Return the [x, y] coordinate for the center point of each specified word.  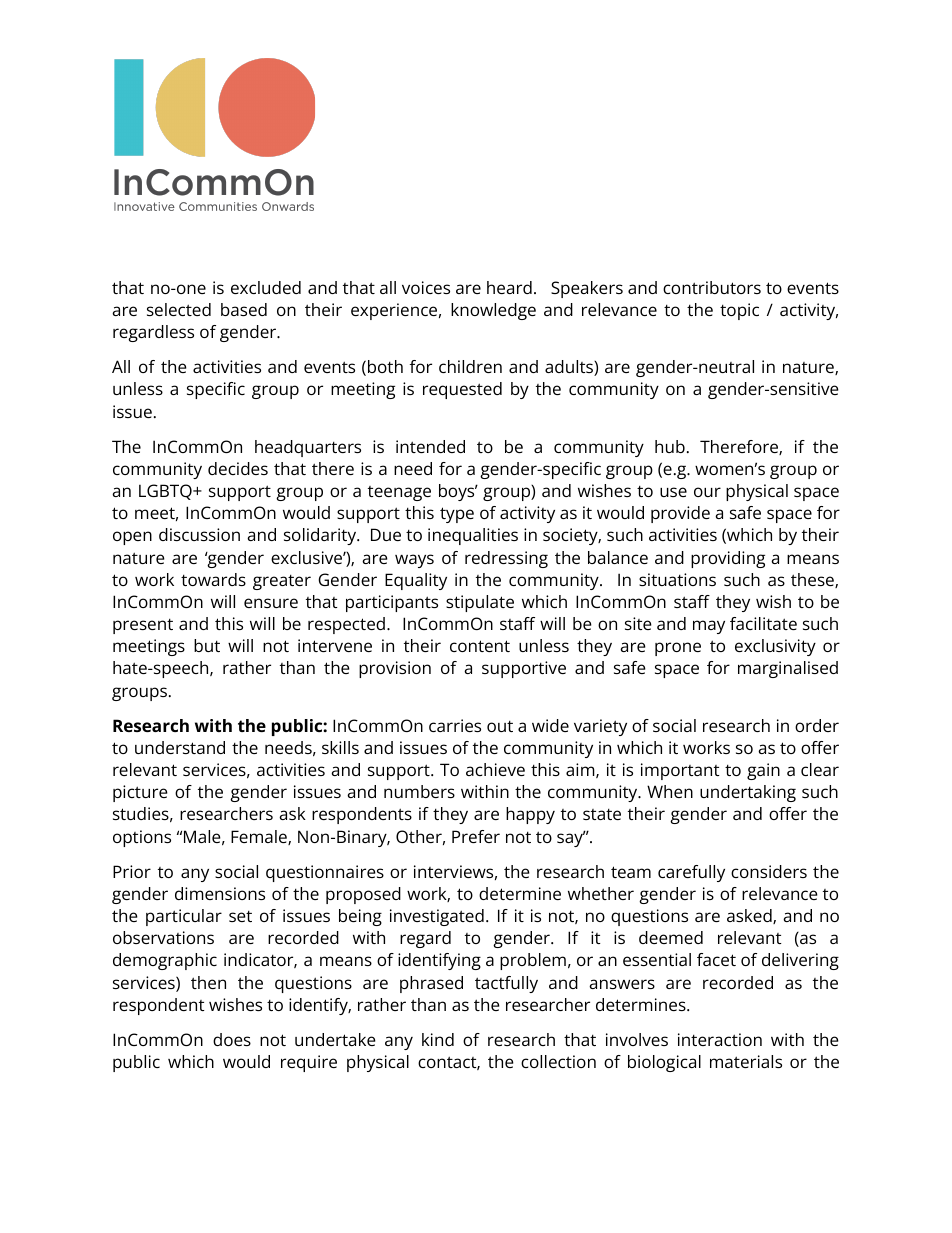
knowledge [493, 311]
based [244, 309]
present [143, 626]
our [707, 492]
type [457, 515]
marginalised [788, 669]
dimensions [220, 893]
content [480, 646]
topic [739, 311]
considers [769, 871]
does [232, 1039]
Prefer [476, 836]
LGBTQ [166, 492]
